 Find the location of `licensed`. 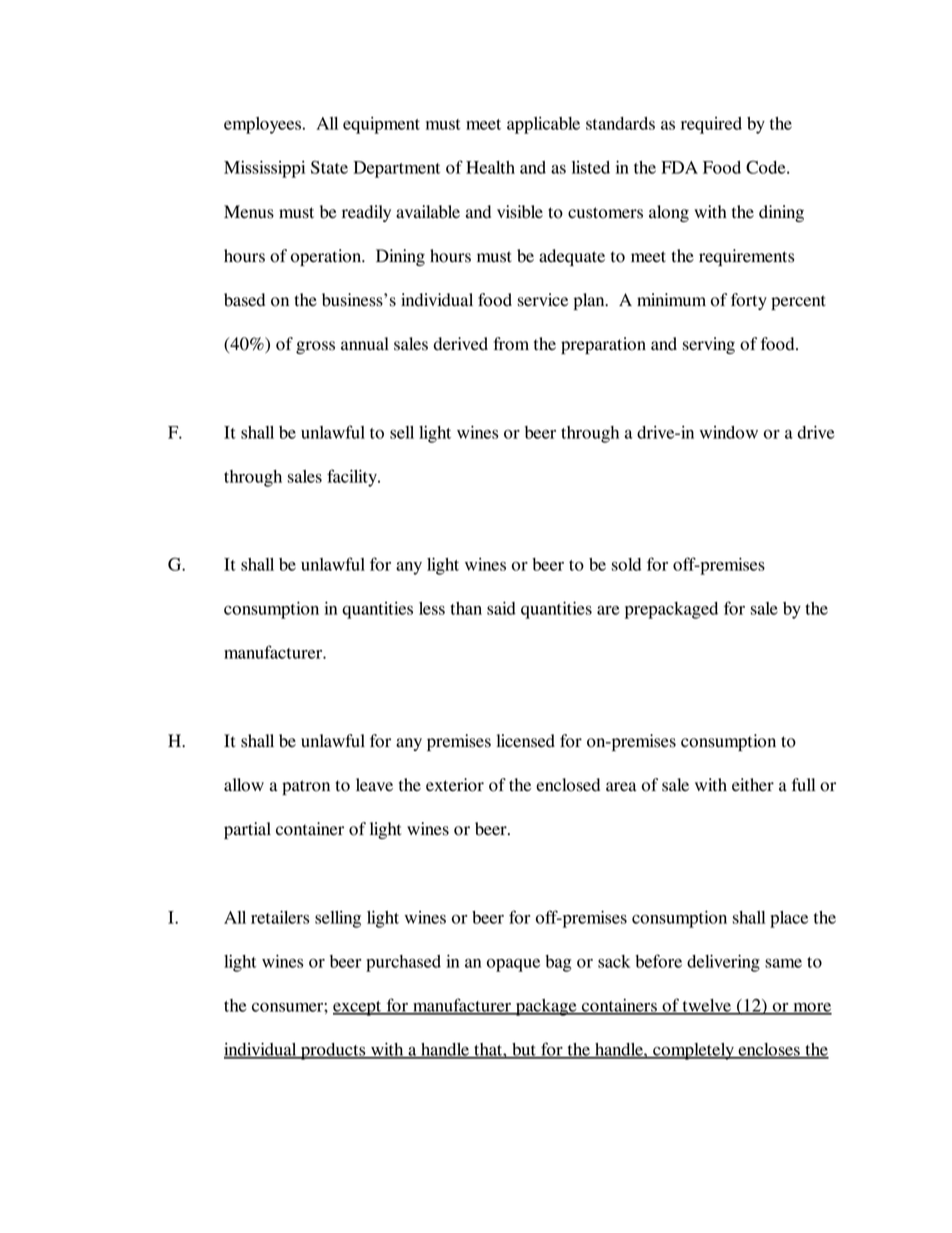

licensed is located at coordinates (525, 741).
